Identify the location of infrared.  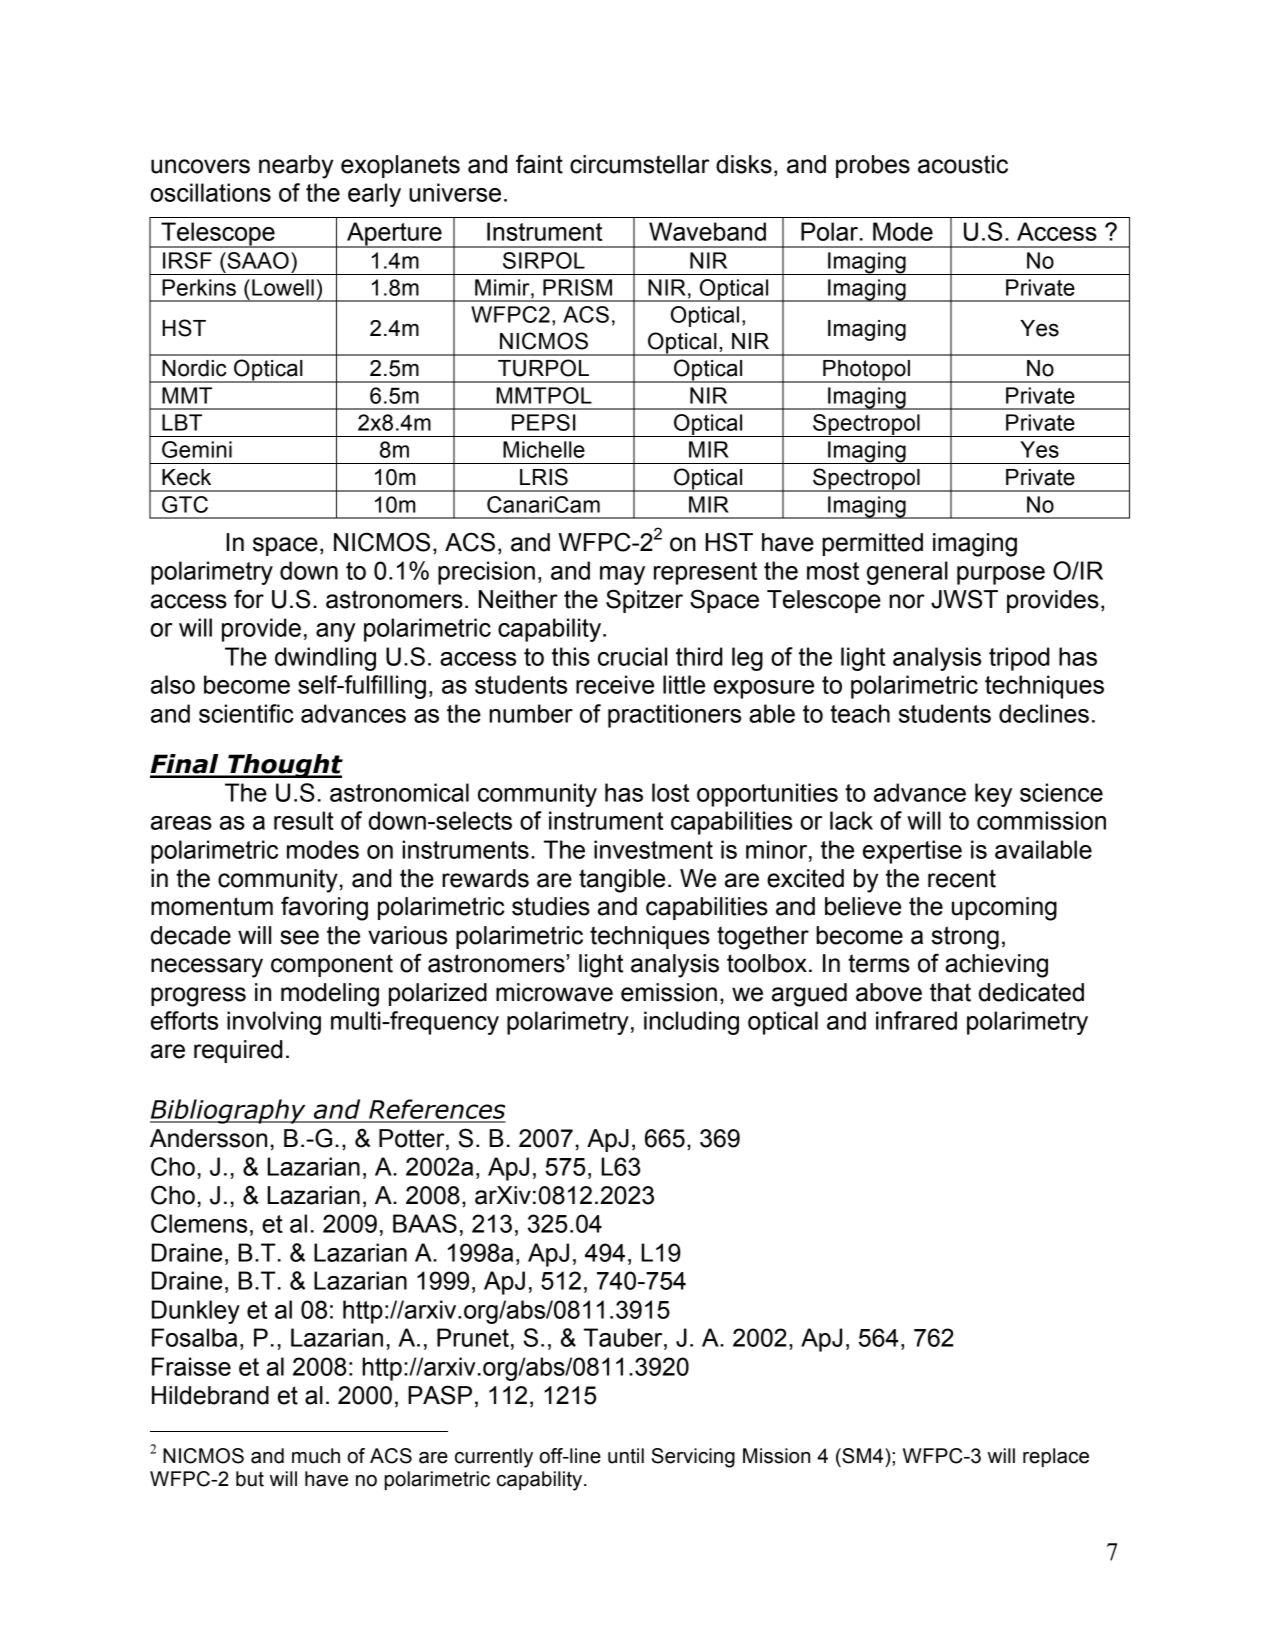
(916, 1020).
